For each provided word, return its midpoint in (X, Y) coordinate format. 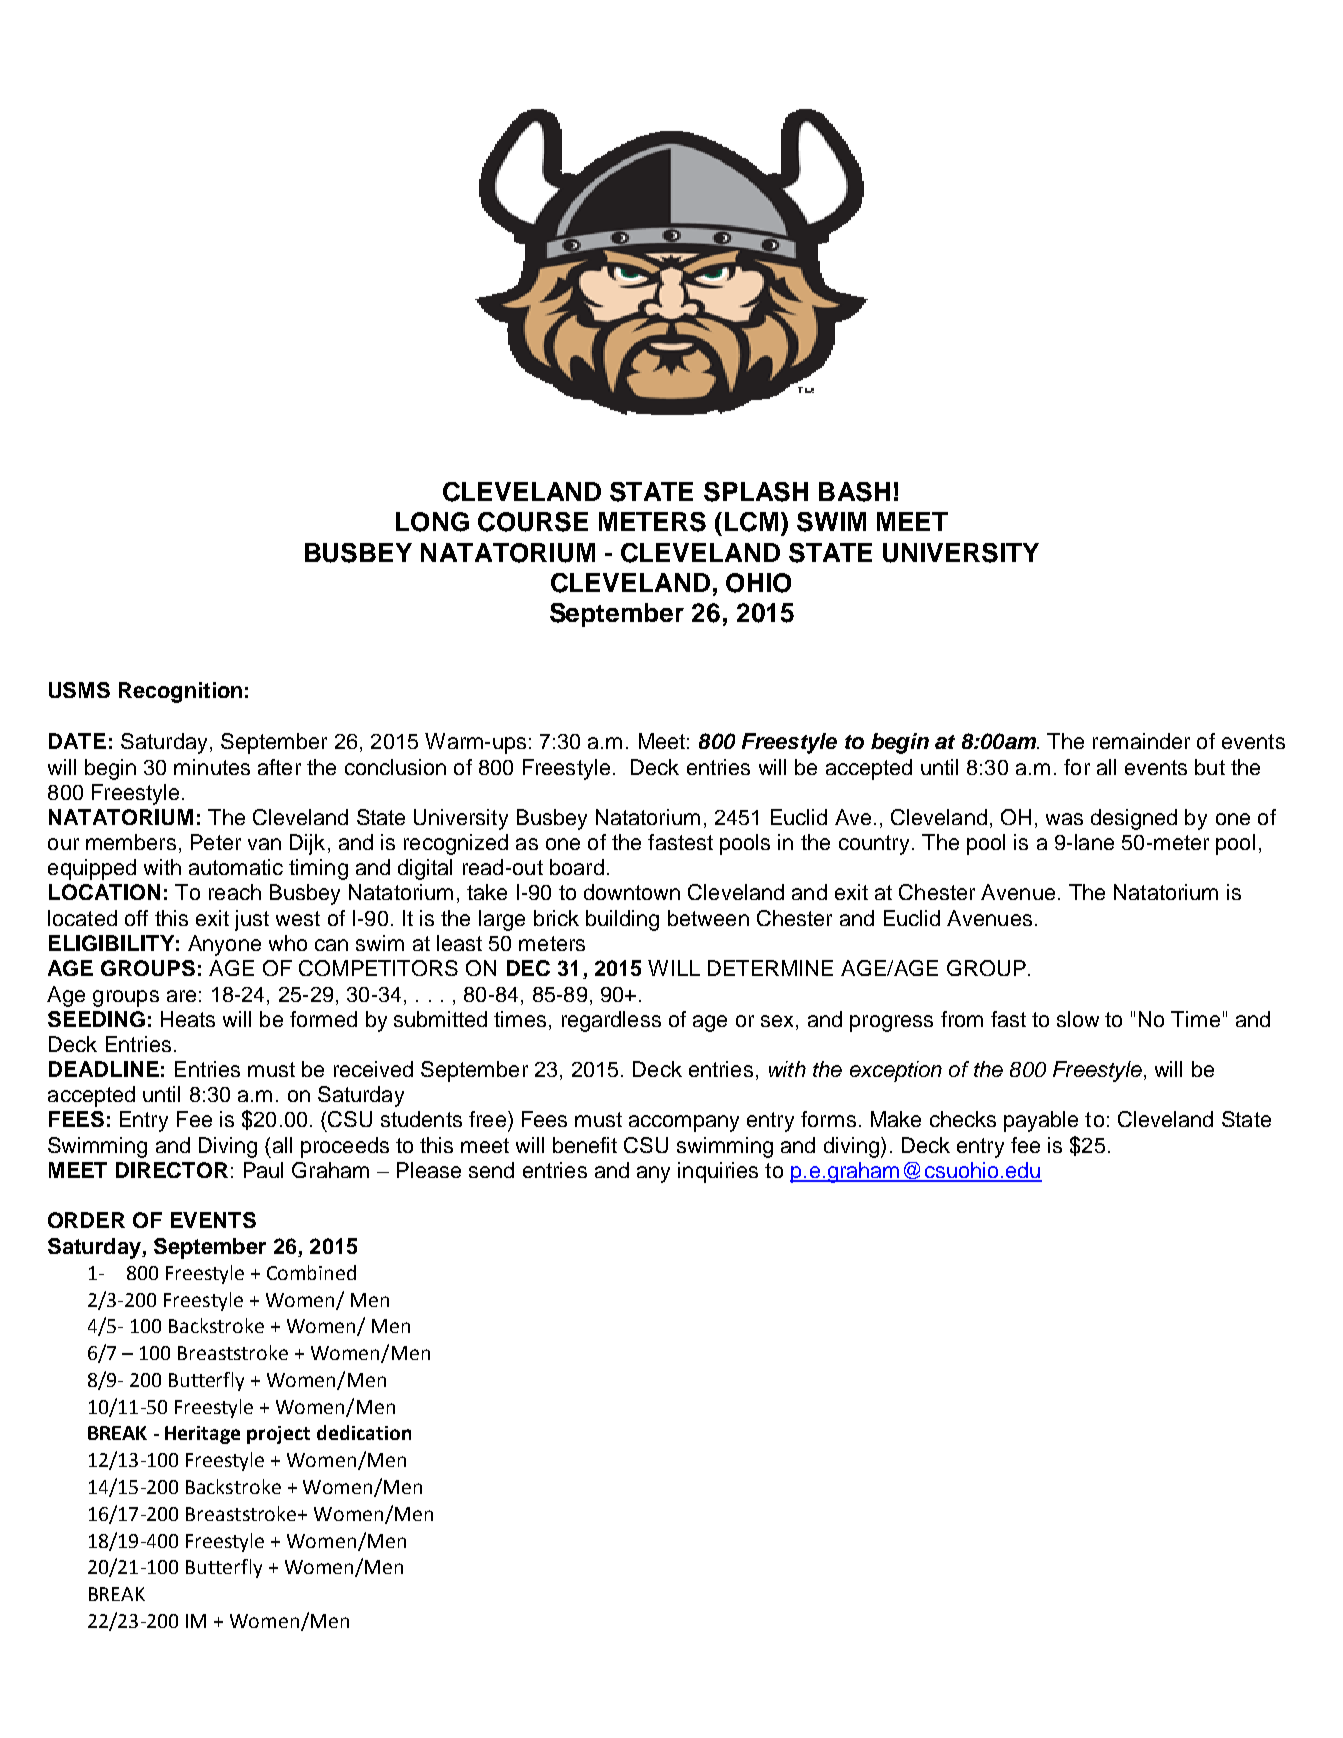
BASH (854, 492)
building (622, 920)
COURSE (533, 522)
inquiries (718, 1172)
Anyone (224, 945)
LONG (432, 522)
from (962, 1019)
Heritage (202, 1435)
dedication (364, 1432)
